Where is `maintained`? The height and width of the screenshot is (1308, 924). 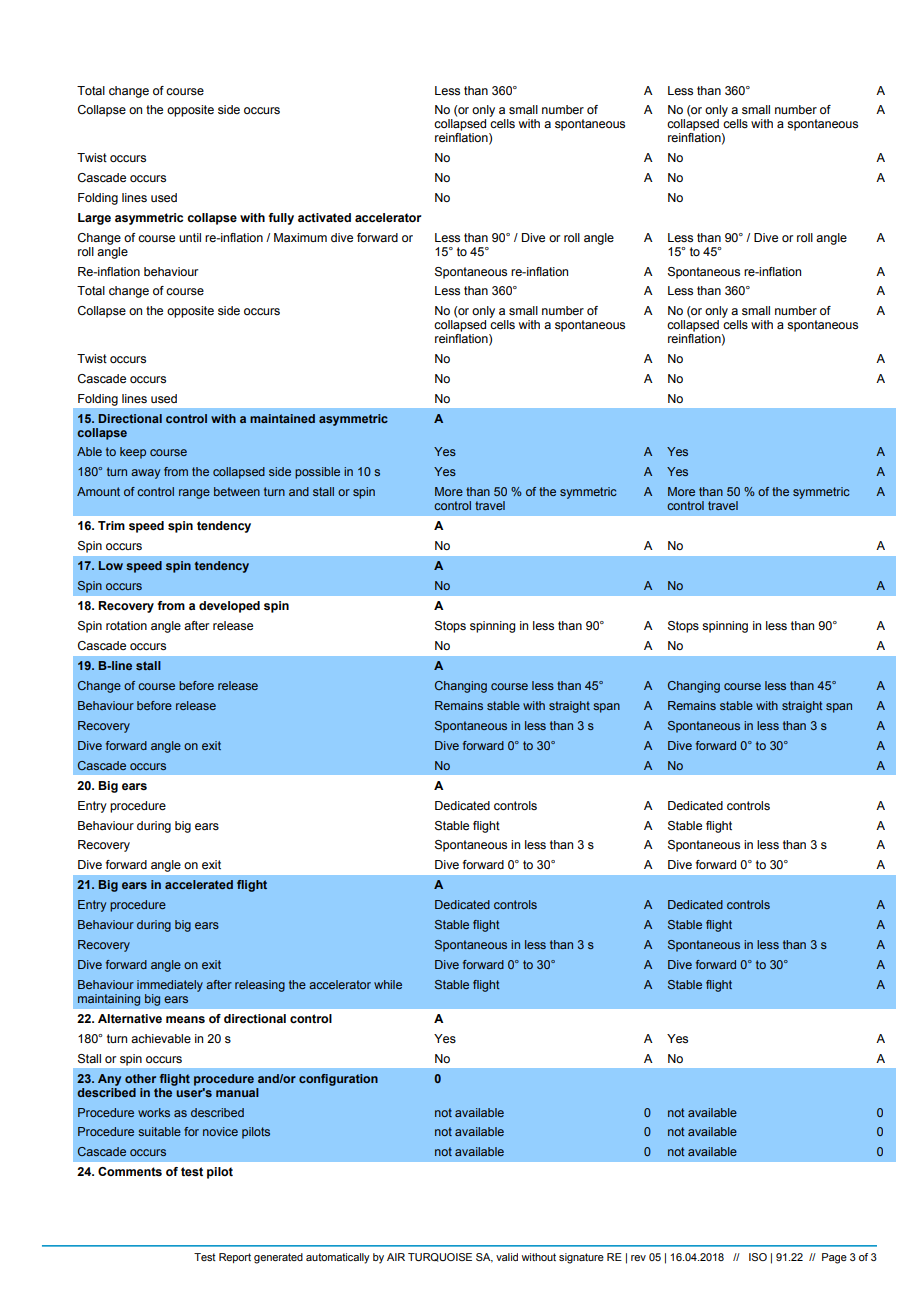
maintained is located at coordinates (282, 418).
